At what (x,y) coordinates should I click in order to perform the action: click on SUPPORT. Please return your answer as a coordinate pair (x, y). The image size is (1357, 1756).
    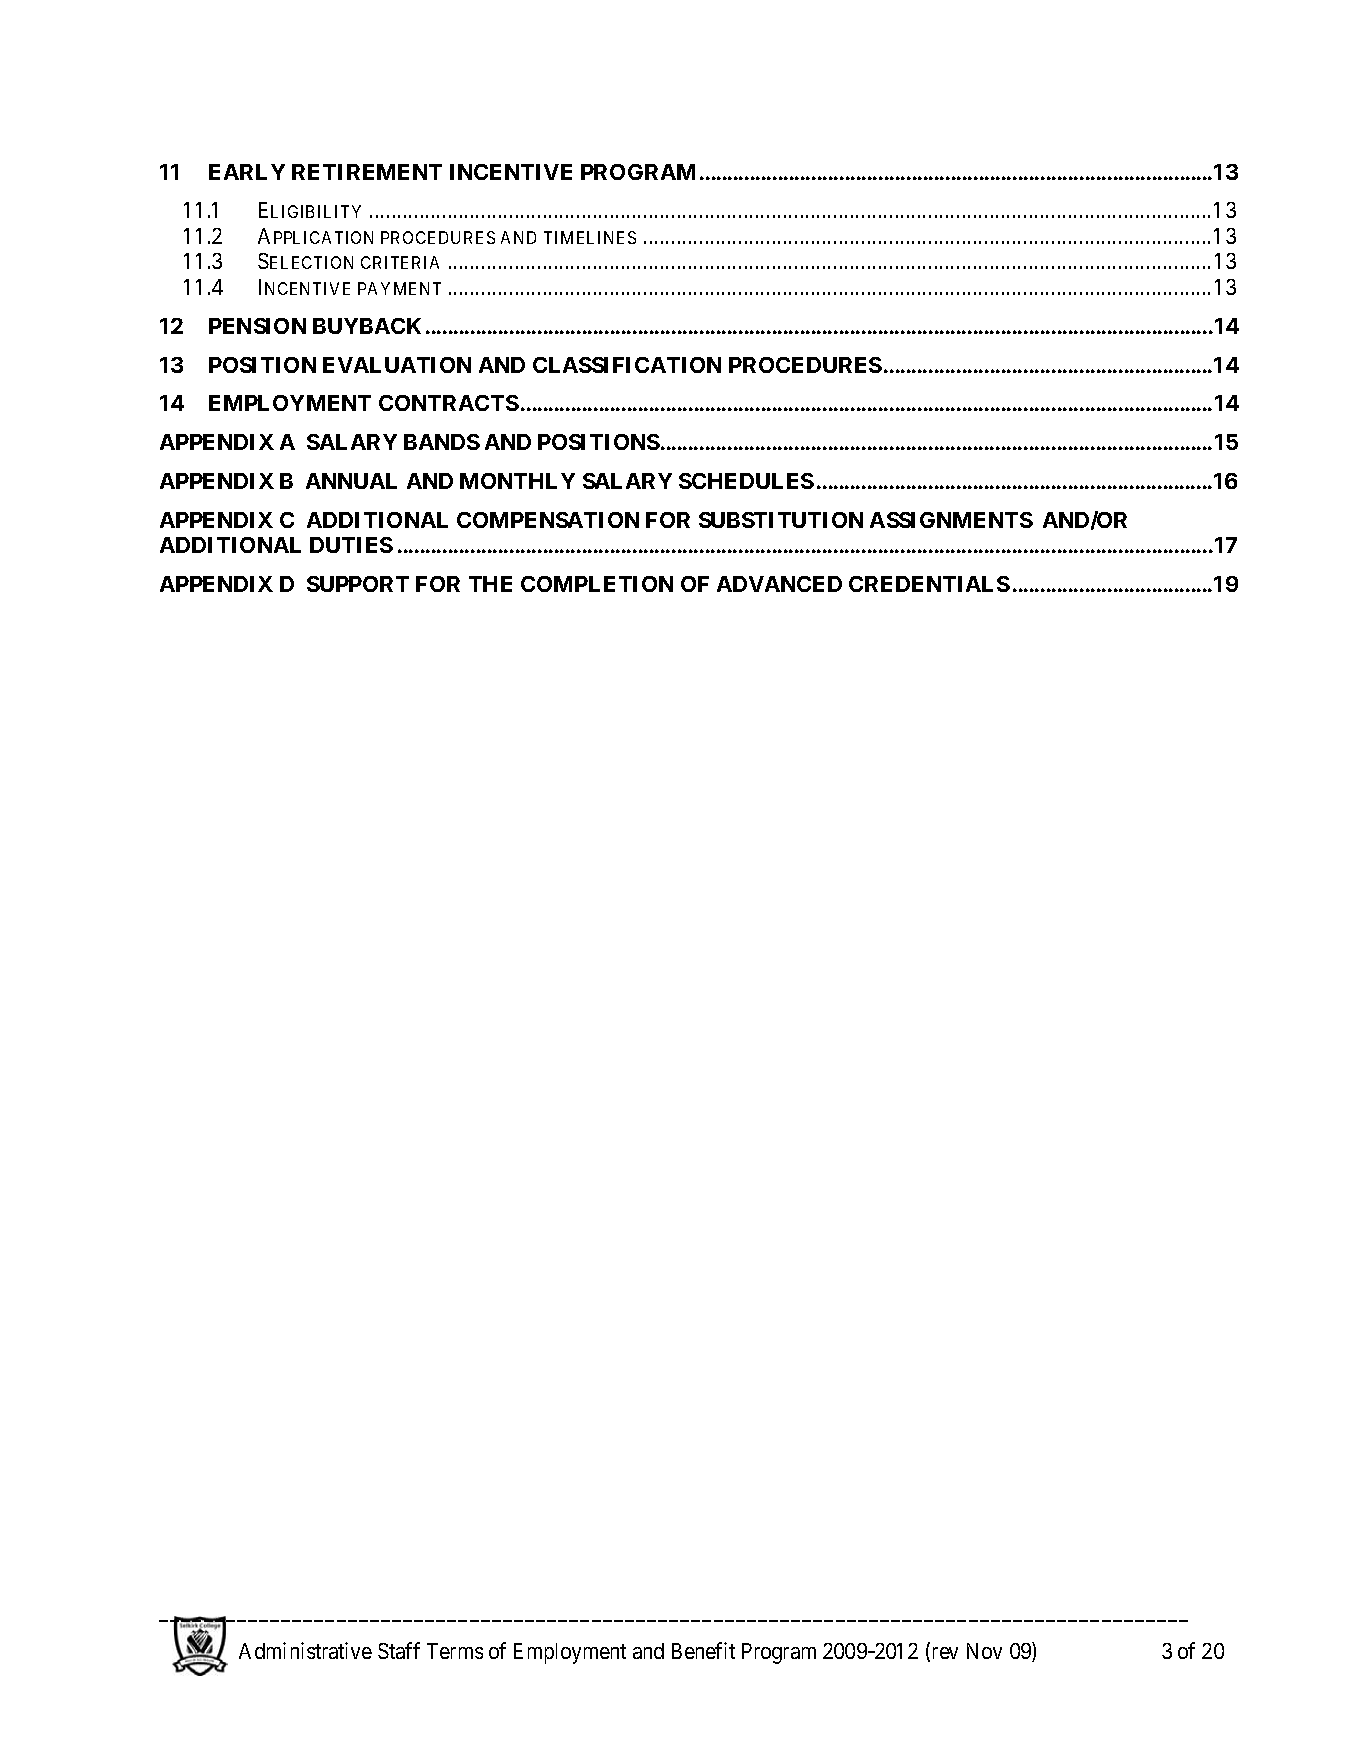
    Looking at the image, I should click on (358, 584).
